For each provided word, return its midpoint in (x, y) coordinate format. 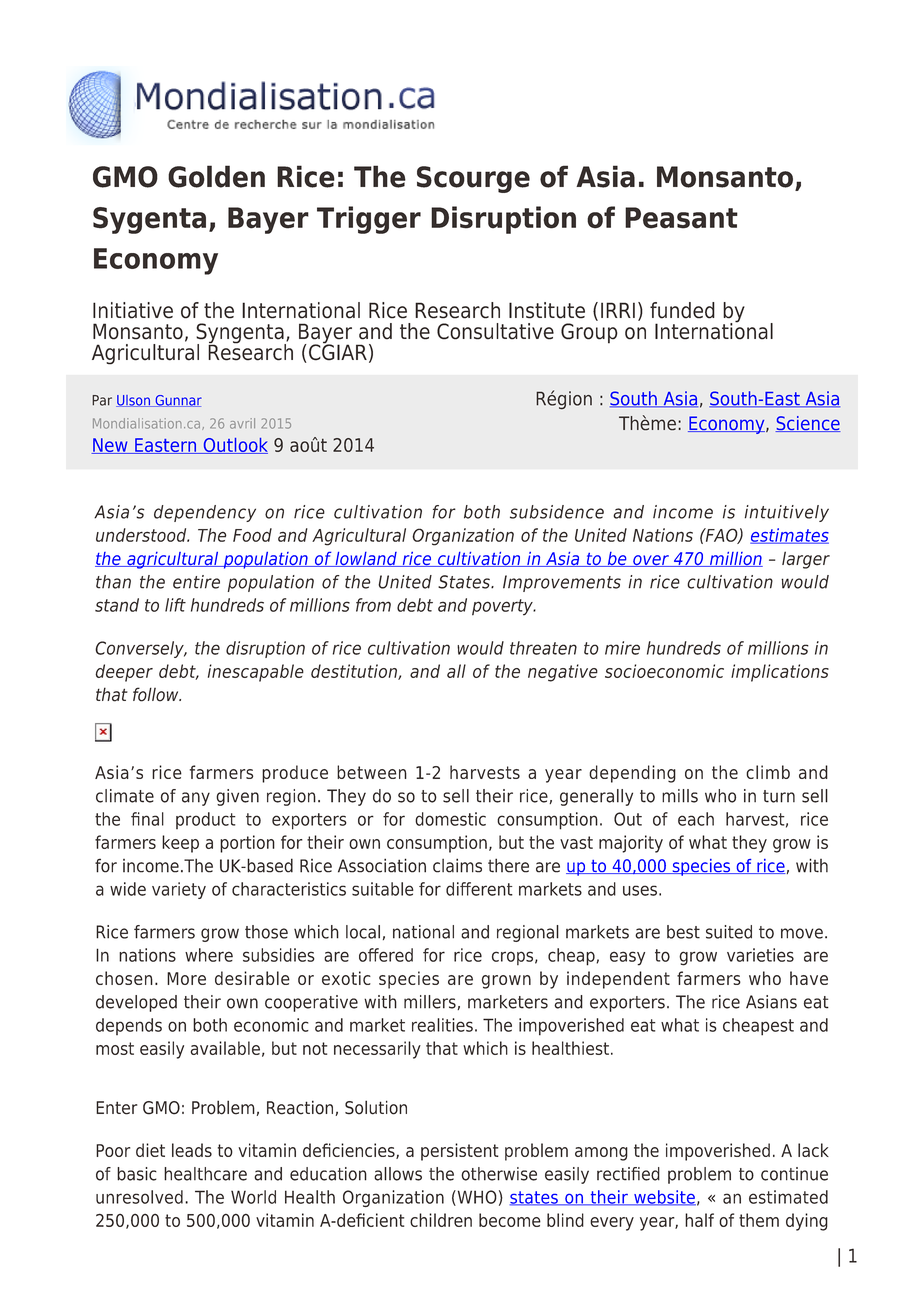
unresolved (139, 1197)
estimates (789, 536)
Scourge (473, 179)
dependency (205, 513)
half (699, 1220)
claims (457, 865)
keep (180, 844)
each (696, 819)
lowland (366, 559)
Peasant (681, 218)
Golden (216, 176)
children (441, 1220)
